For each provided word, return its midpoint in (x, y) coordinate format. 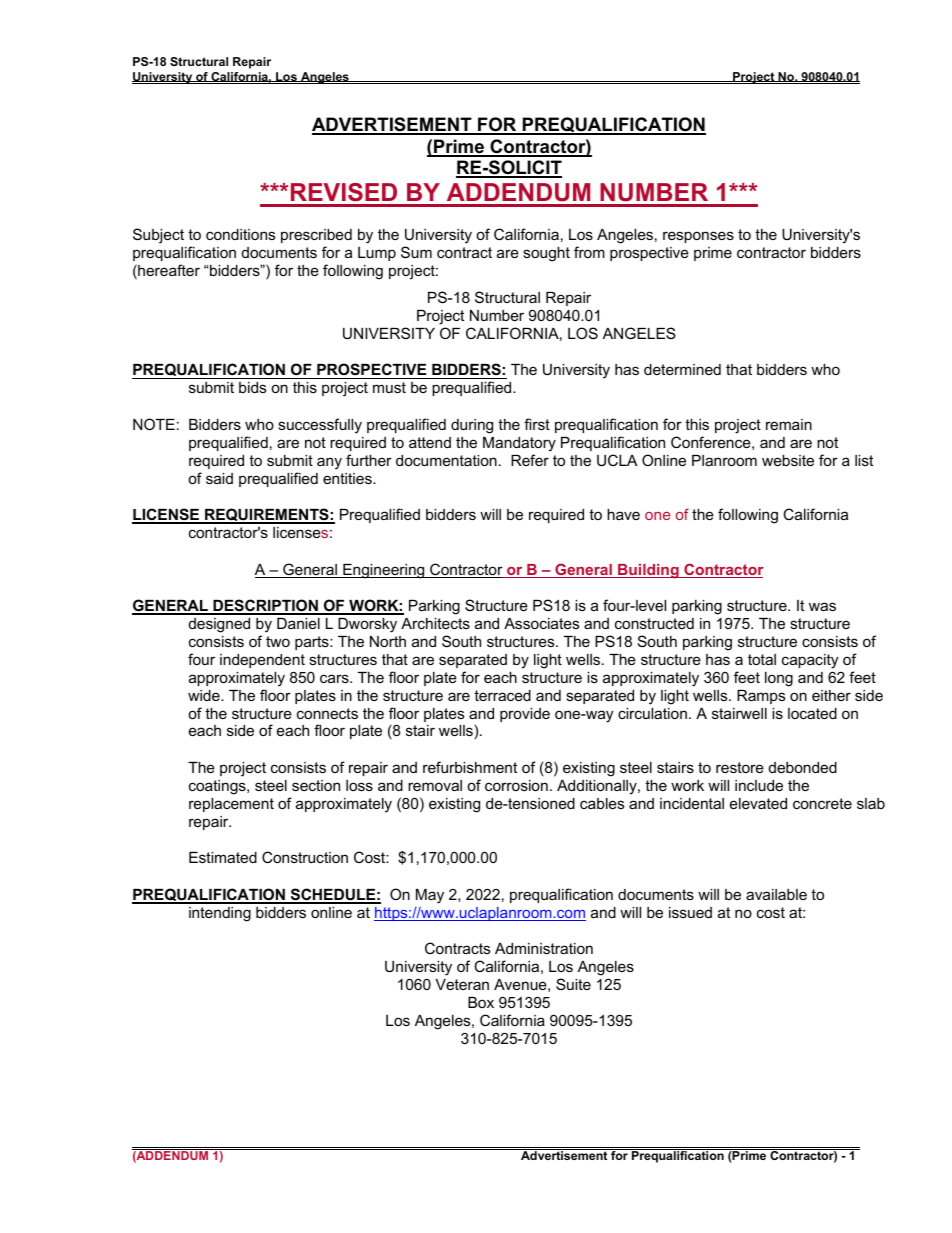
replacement (231, 805)
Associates (541, 623)
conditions (240, 234)
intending (220, 914)
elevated (758, 803)
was (822, 606)
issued (690, 912)
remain (789, 424)
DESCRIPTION (265, 606)
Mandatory (519, 444)
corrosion (516, 785)
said (219, 478)
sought (546, 254)
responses (698, 237)
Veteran (462, 984)
